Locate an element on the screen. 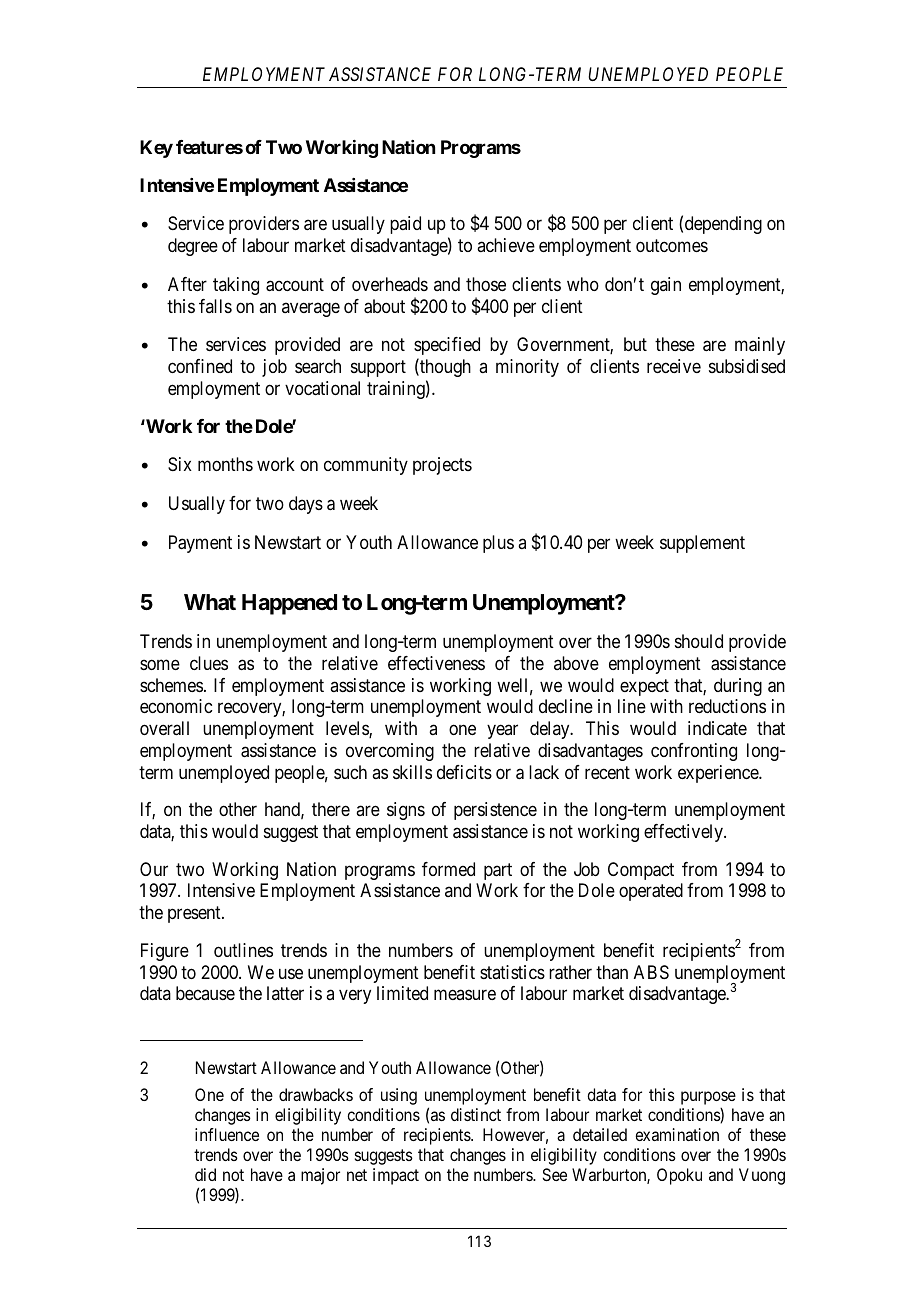 Image resolution: width=924 pixels, height=1308 pixels. operated is located at coordinates (651, 892).
